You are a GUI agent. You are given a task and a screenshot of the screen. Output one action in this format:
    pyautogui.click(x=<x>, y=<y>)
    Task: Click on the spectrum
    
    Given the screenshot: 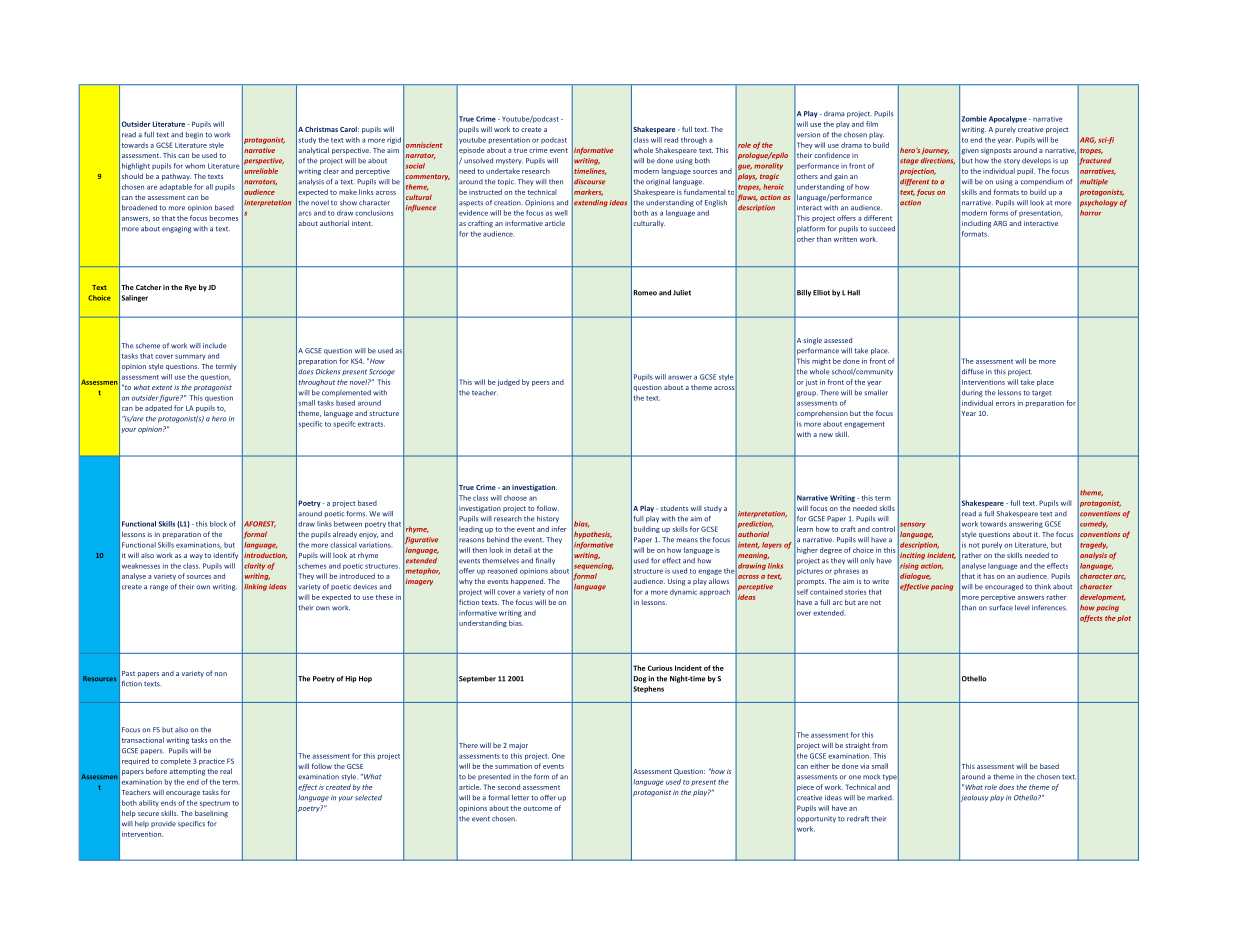 What is the action you would take?
    pyautogui.click(x=215, y=804)
